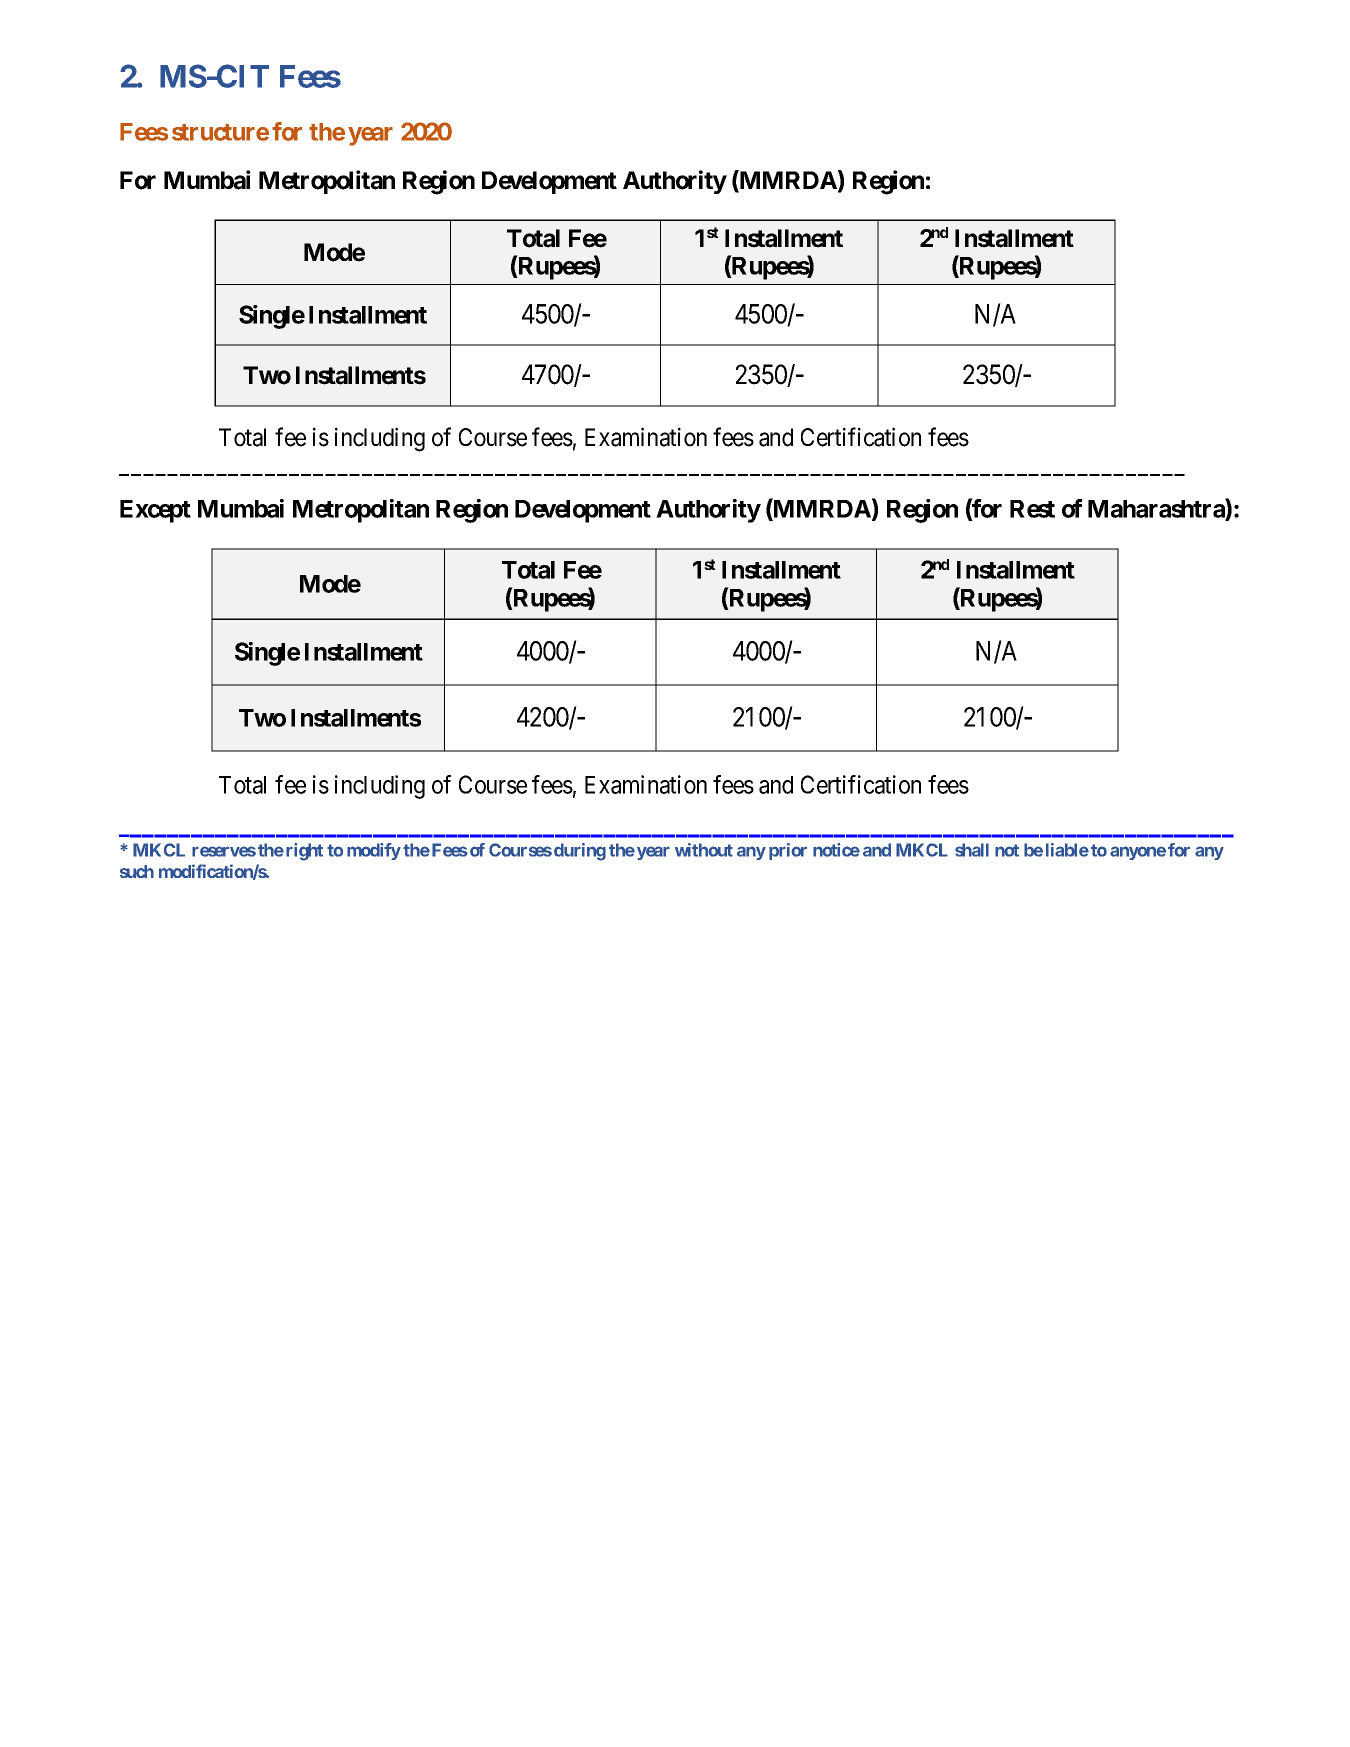 Image resolution: width=1350 pixels, height=1747 pixels. Describe the element at coordinates (704, 850) in the screenshot. I see `without` at that location.
